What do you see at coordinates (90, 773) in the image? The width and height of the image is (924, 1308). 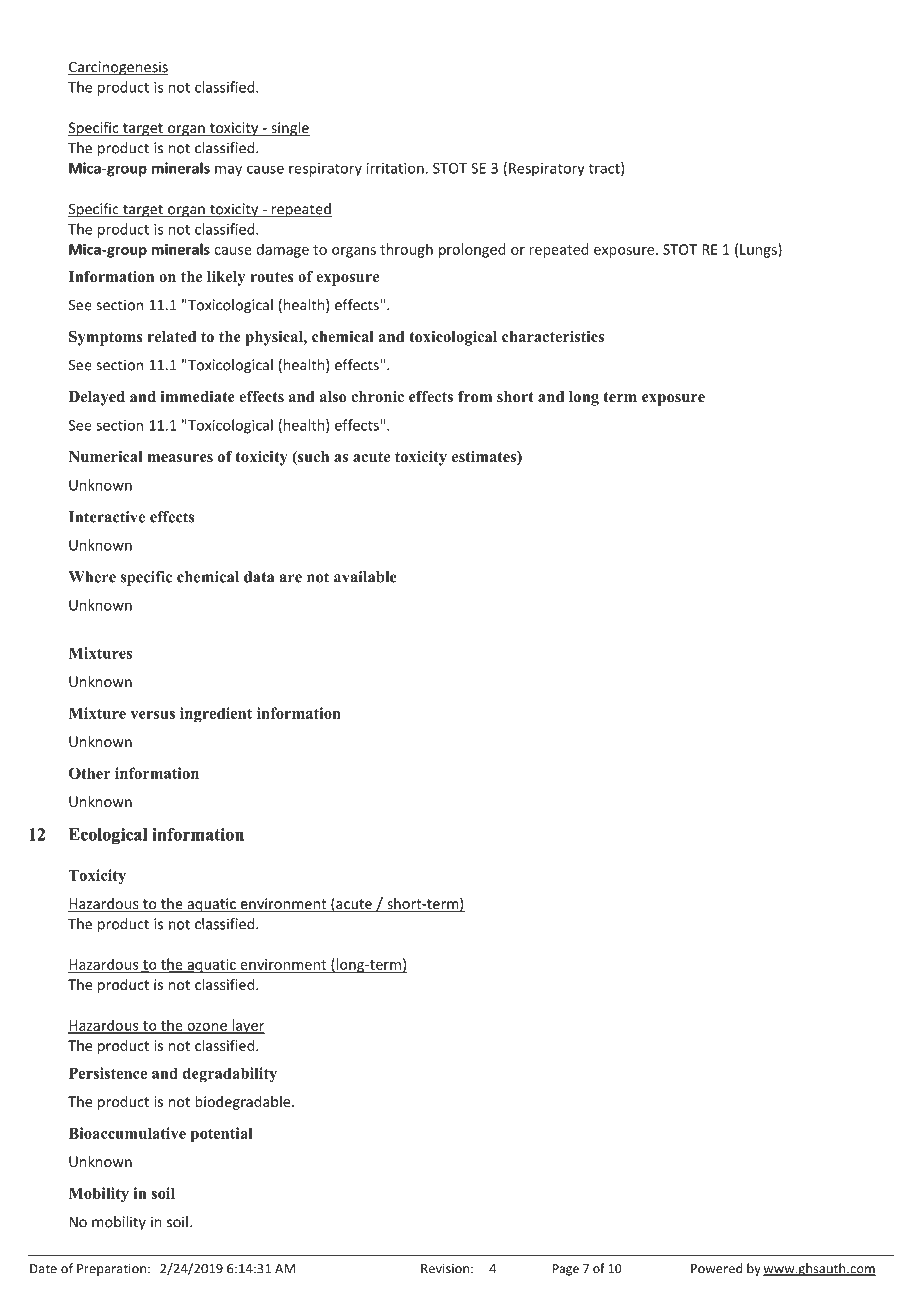 I see `Other` at bounding box center [90, 773].
